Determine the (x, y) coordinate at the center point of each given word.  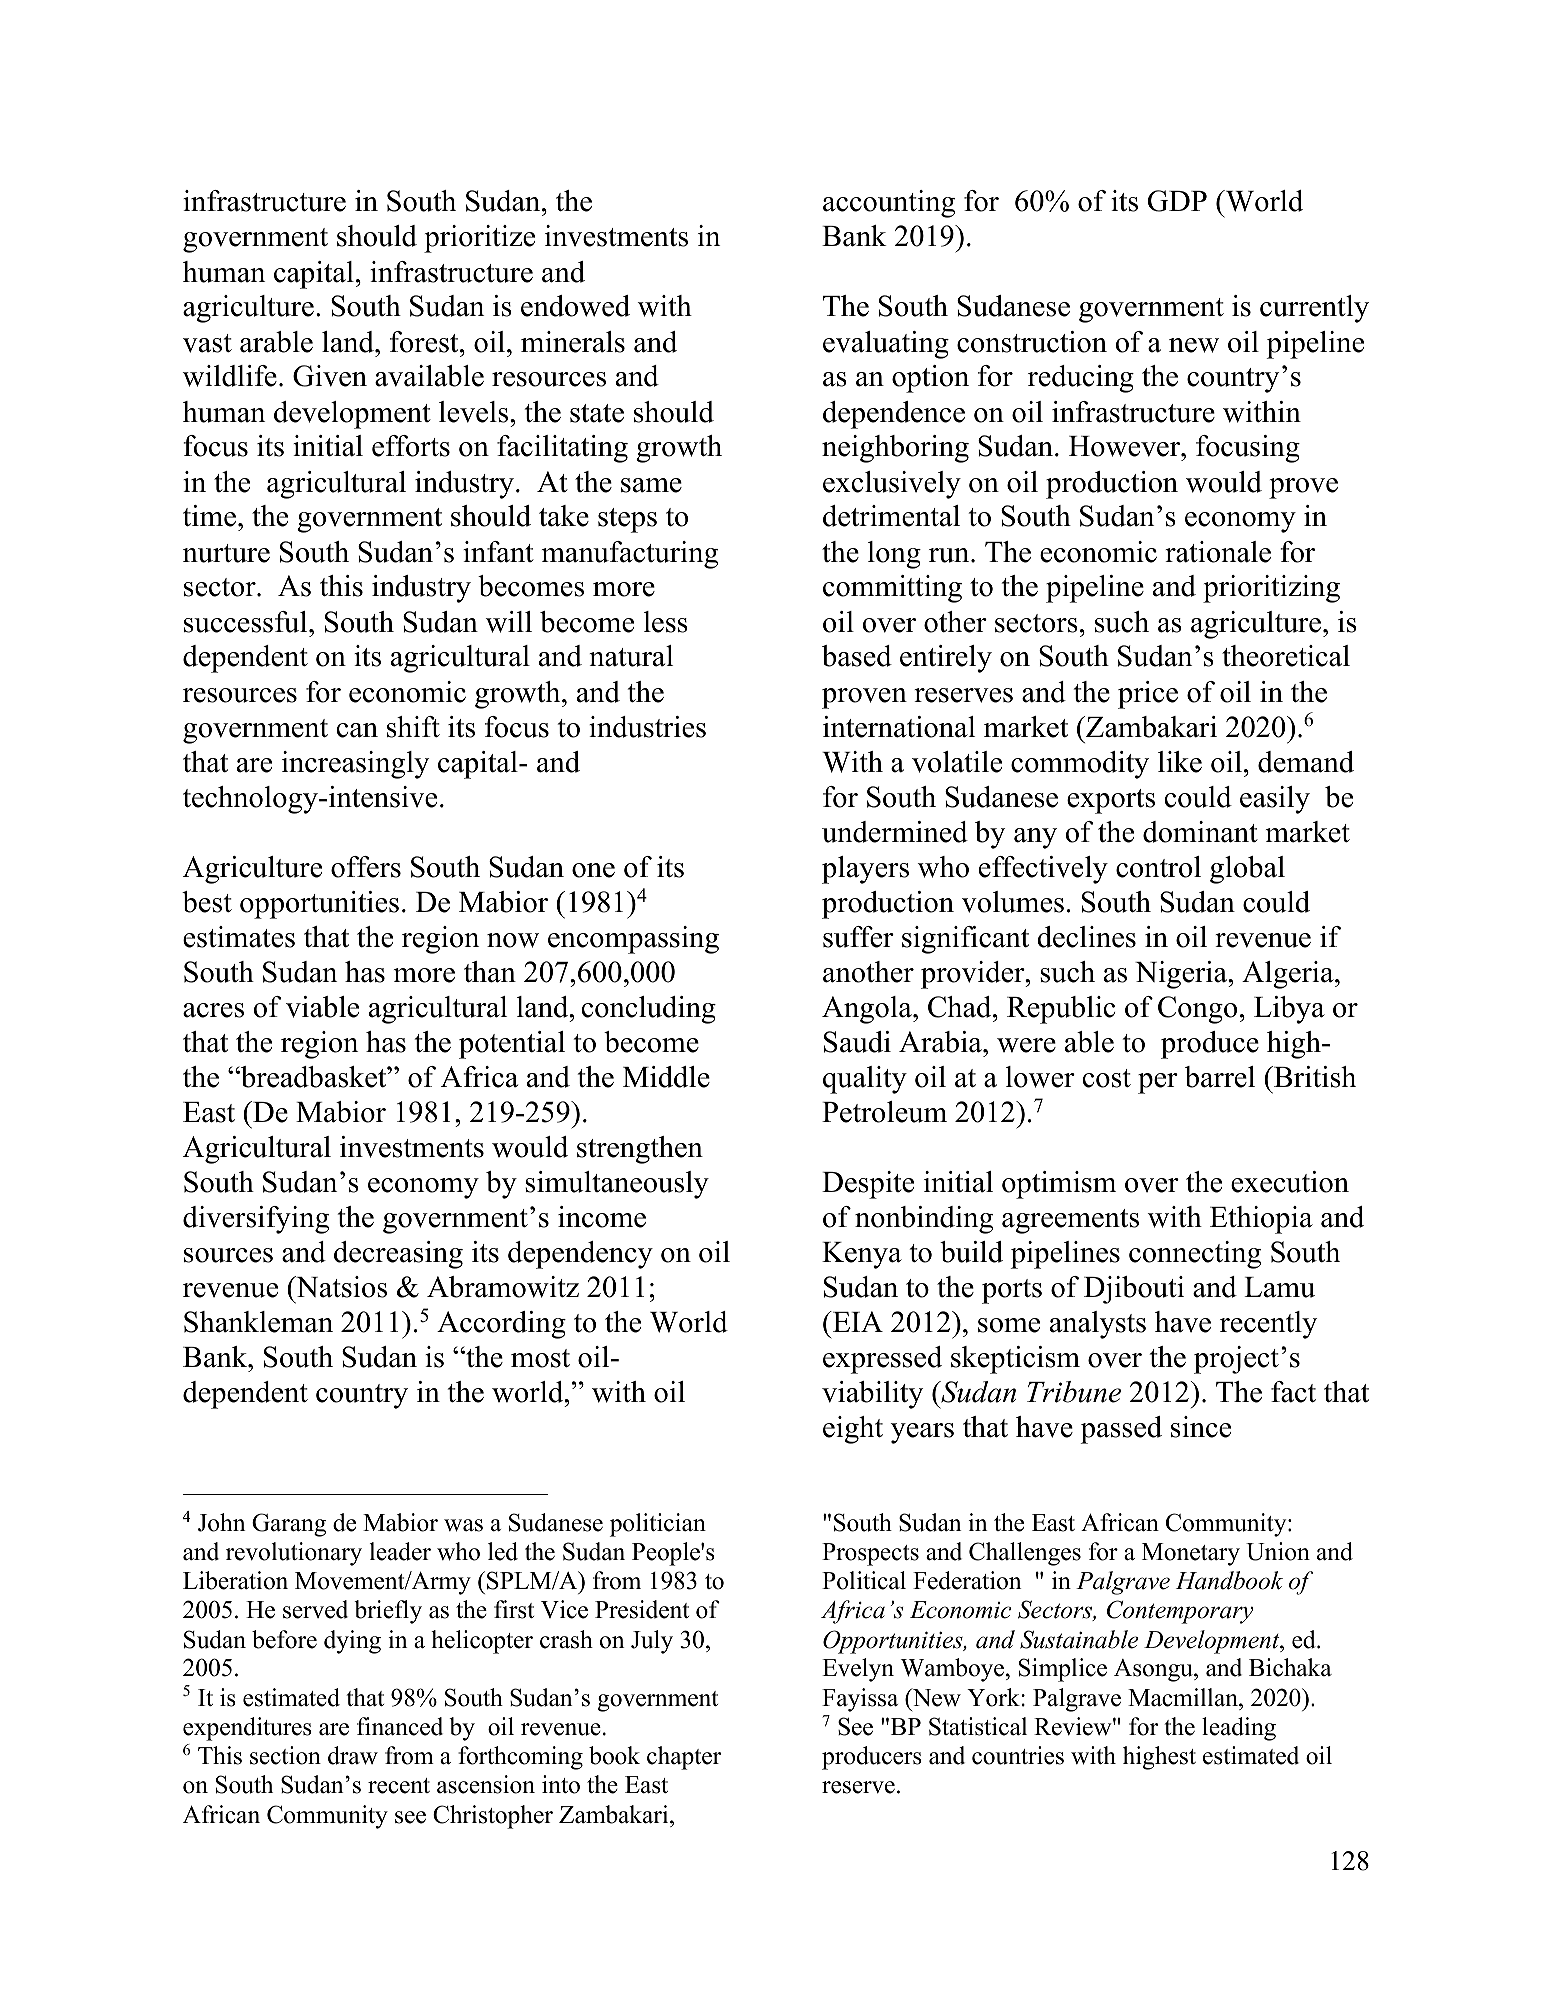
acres (213, 1010)
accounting (889, 204)
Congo (1197, 1010)
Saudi (857, 1042)
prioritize (479, 239)
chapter (684, 1758)
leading (1239, 1729)
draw (353, 1755)
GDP (1177, 201)
